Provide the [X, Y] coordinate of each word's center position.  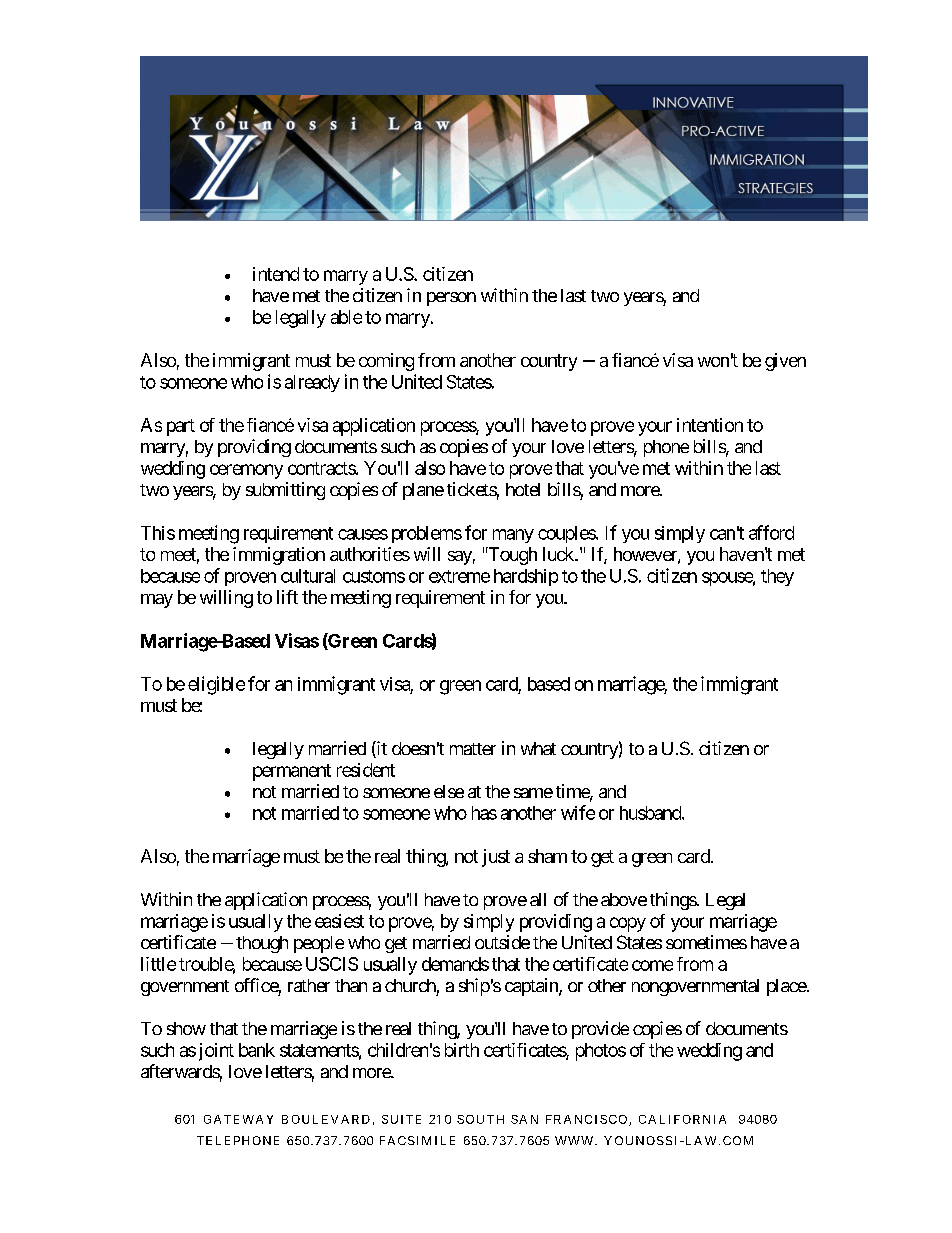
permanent [292, 772]
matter [473, 749]
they [777, 577]
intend [276, 274]
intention [710, 425]
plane [423, 491]
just [496, 858]
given [785, 362]
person [451, 299]
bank [257, 1050]
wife [578, 812]
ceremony [246, 471]
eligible [216, 685]
